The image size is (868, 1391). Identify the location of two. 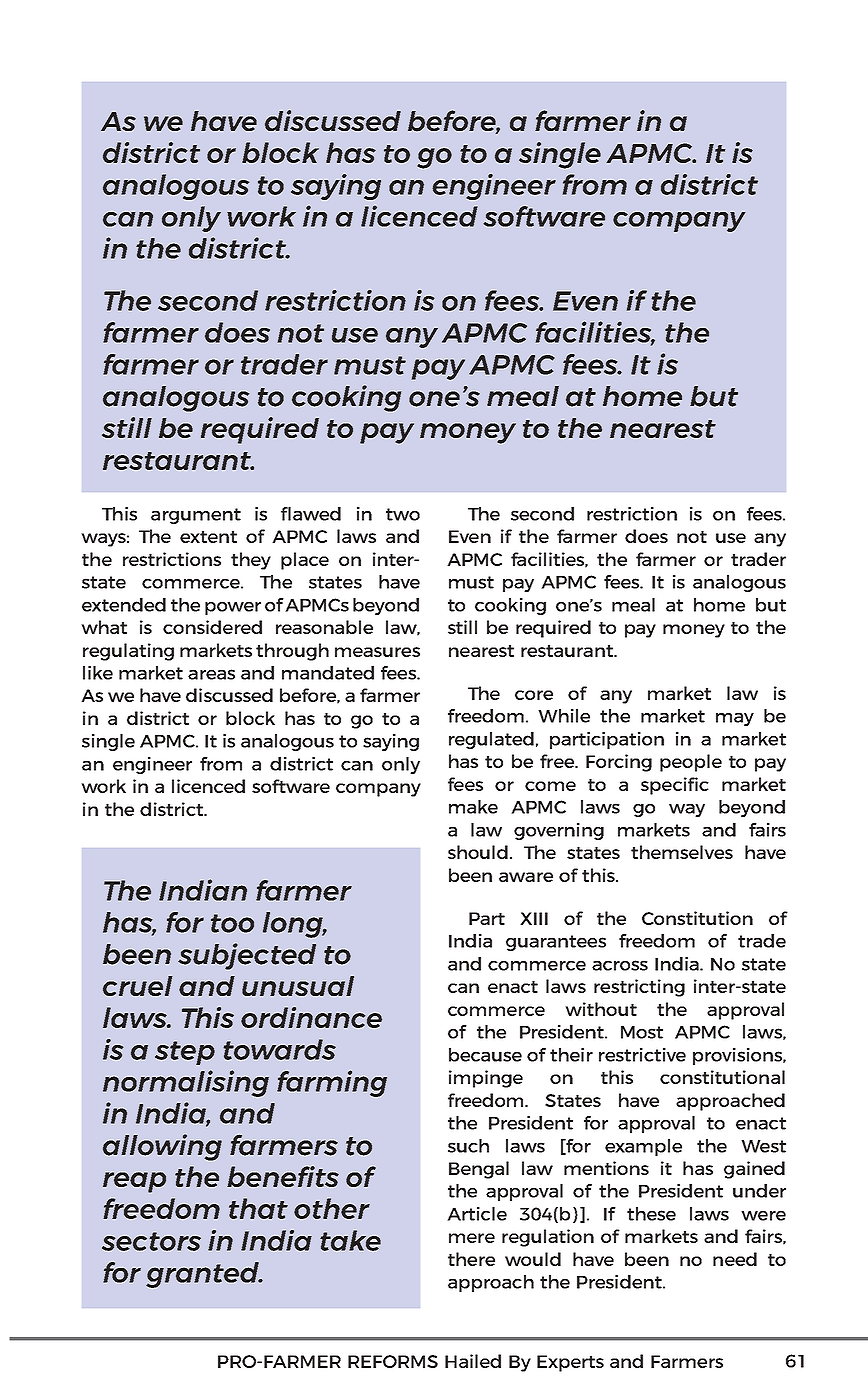
(403, 514).
